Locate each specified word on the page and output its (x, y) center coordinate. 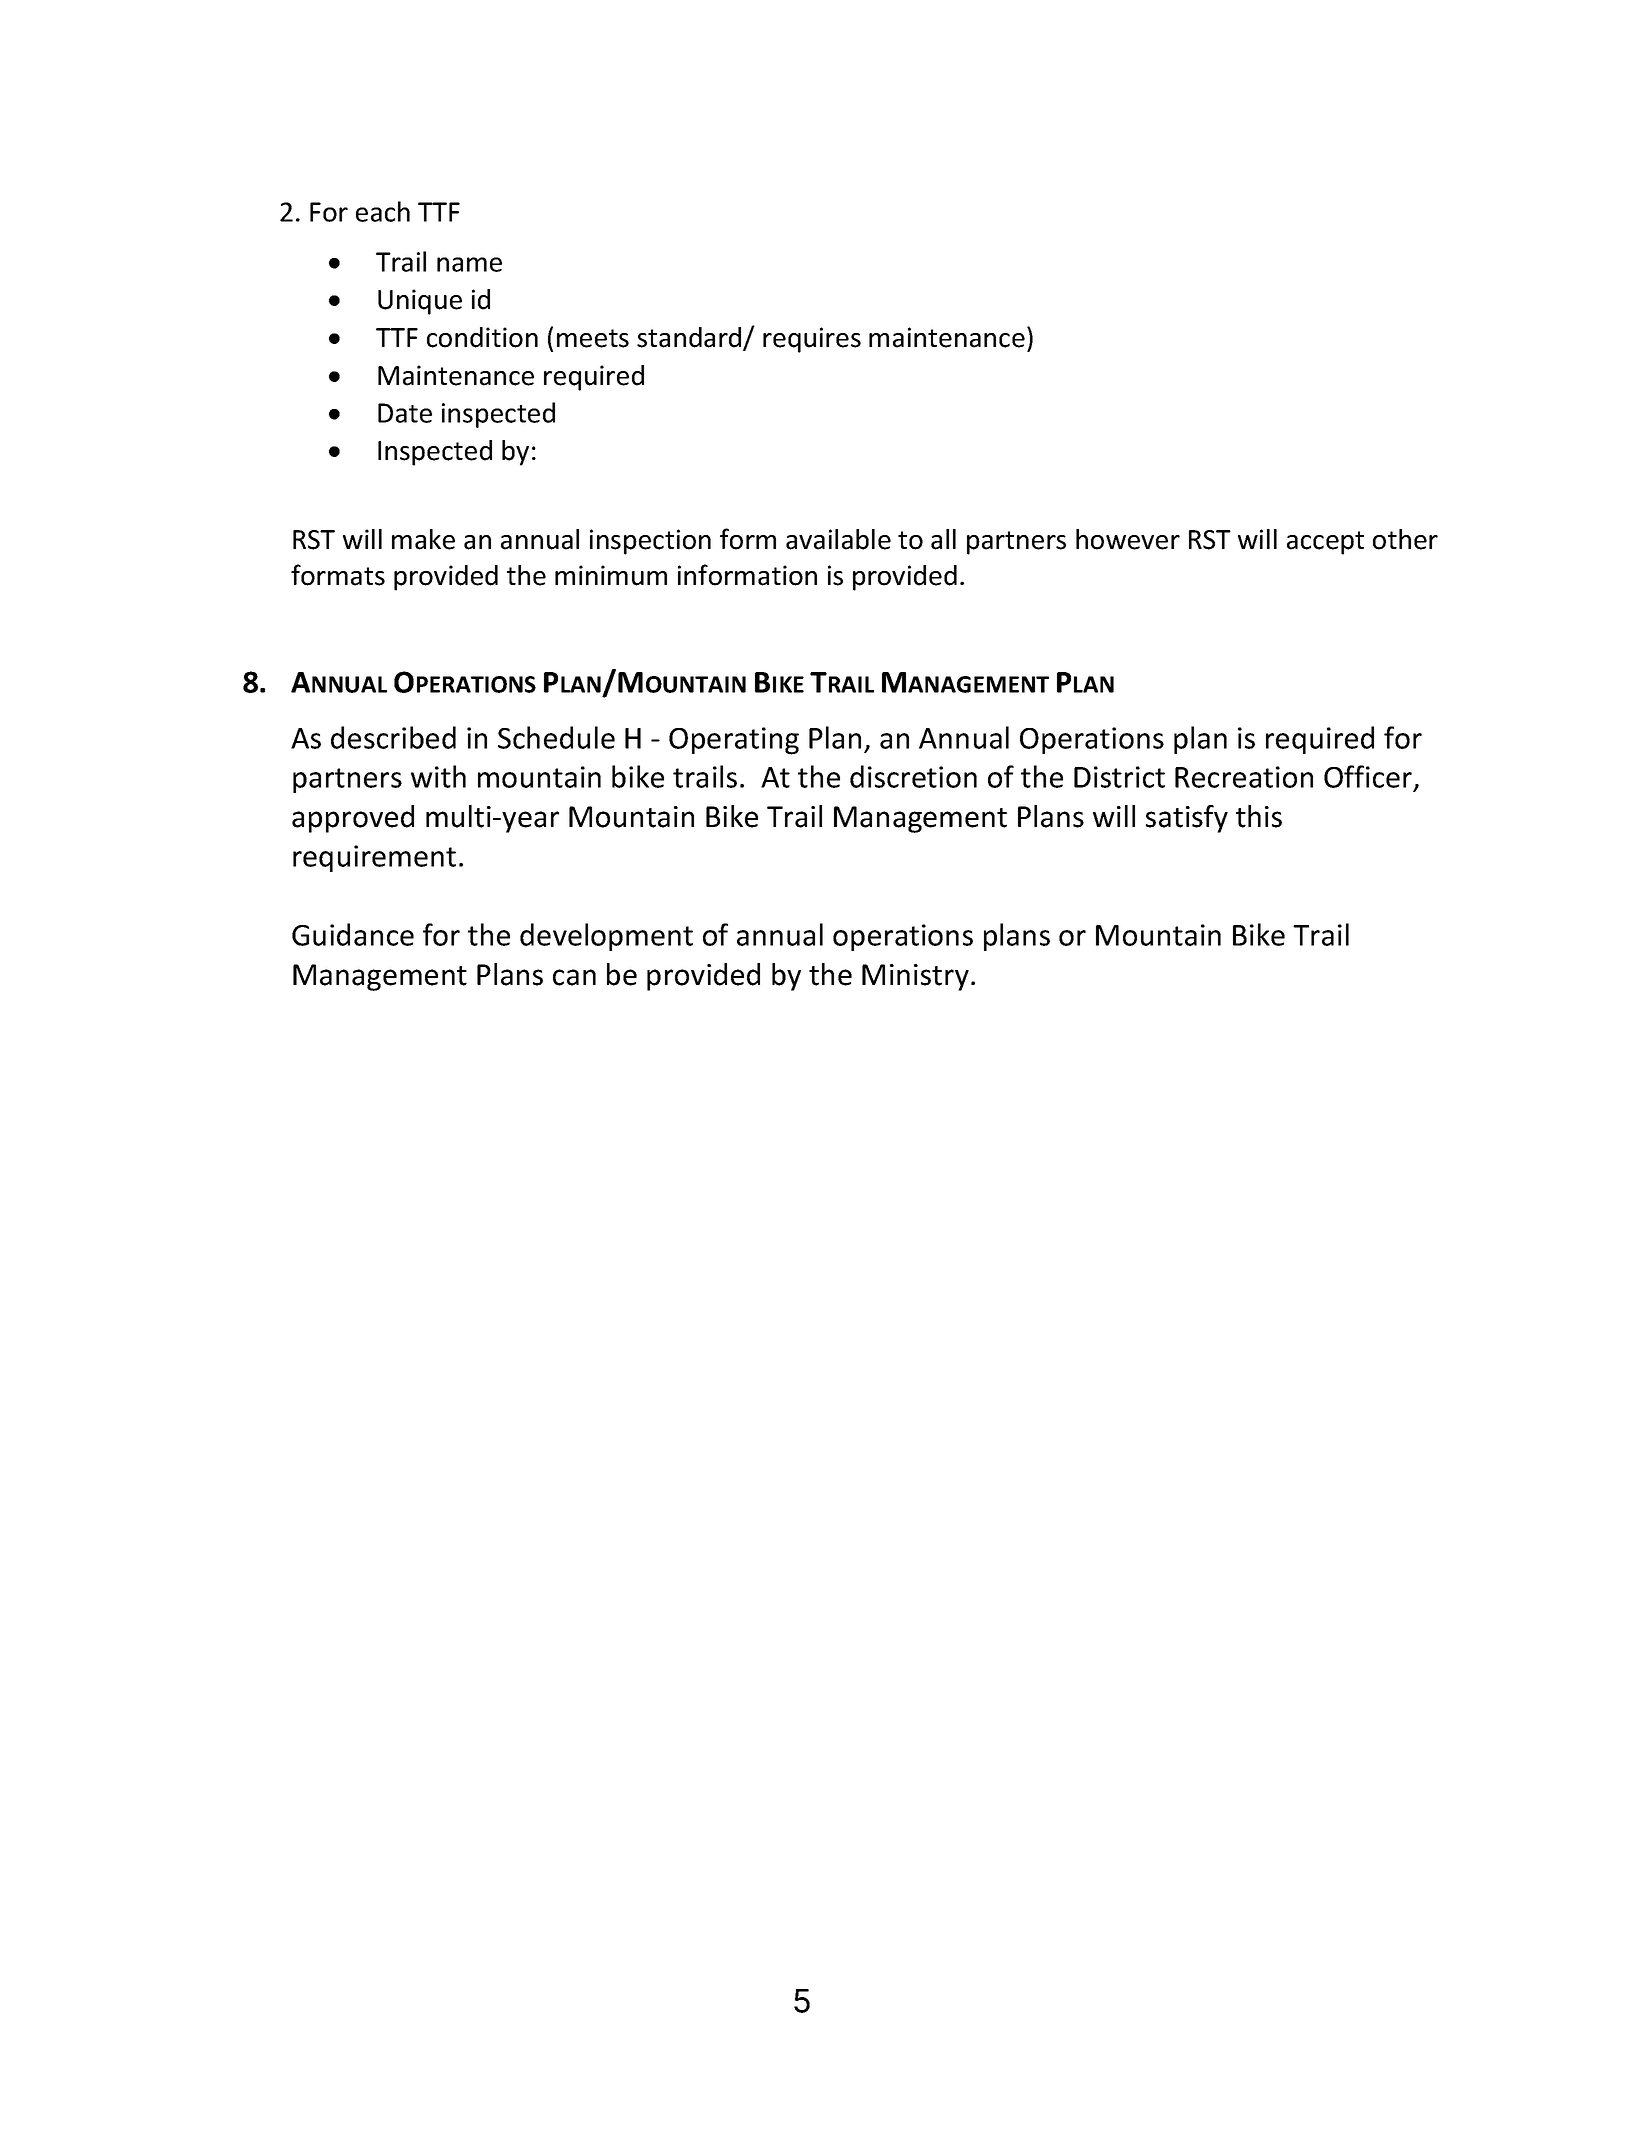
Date (405, 413)
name (469, 264)
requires (812, 340)
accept (1325, 543)
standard (690, 338)
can (574, 977)
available (838, 539)
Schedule (556, 737)
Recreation (1244, 777)
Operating (734, 741)
